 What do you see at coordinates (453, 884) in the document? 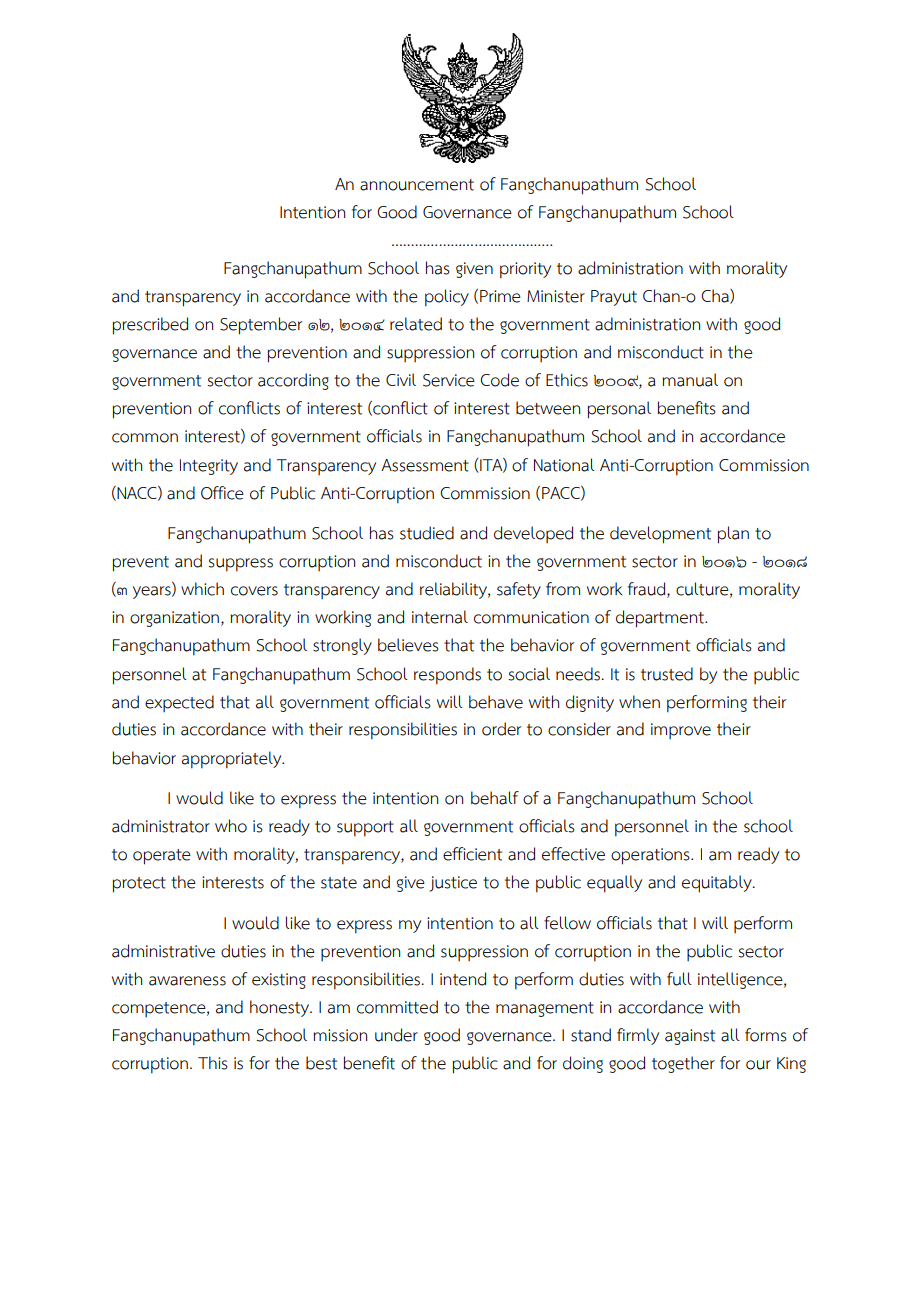
I see `justice` at bounding box center [453, 884].
